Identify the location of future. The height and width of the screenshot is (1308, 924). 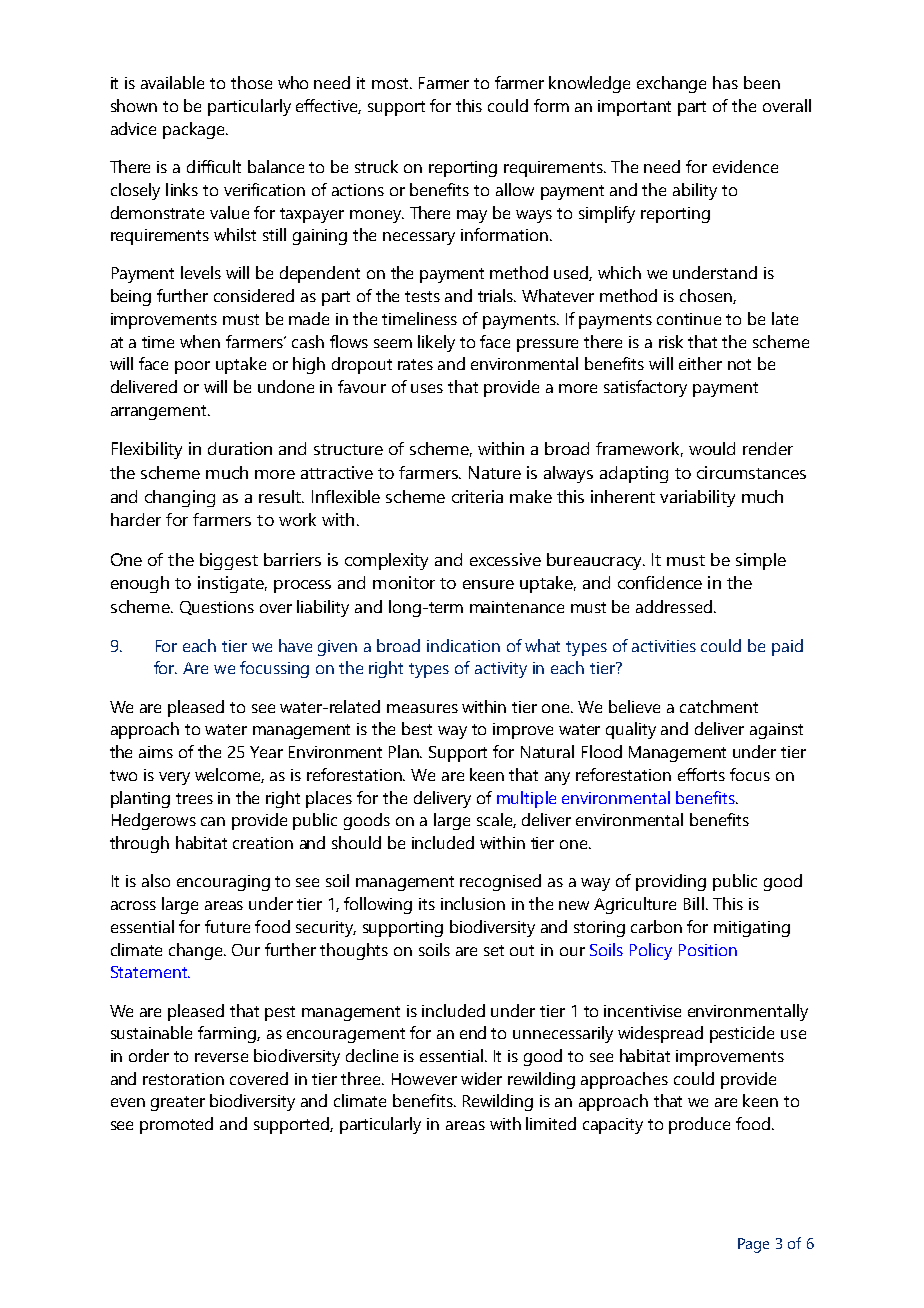
(227, 926).
